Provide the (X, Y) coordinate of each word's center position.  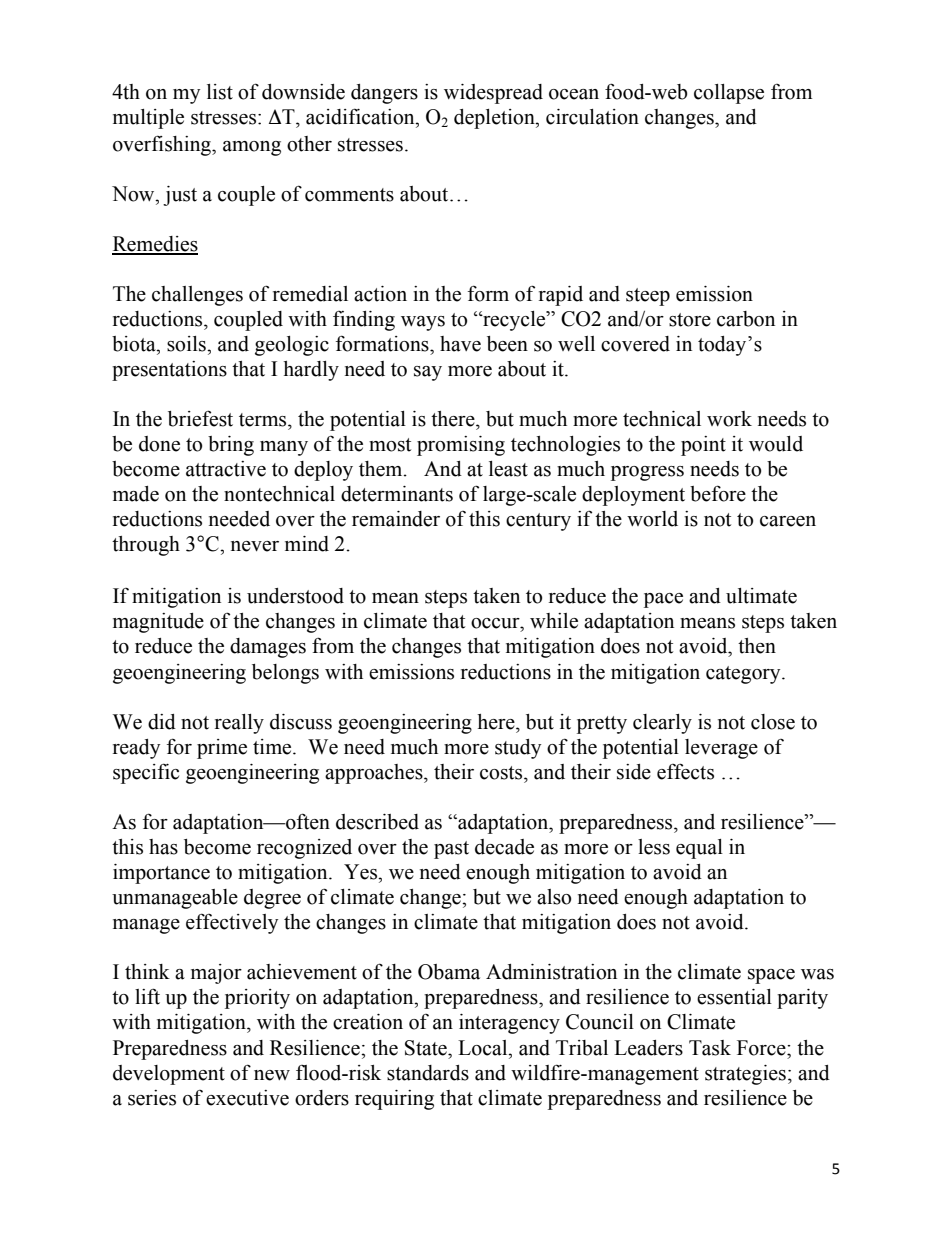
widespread (493, 94)
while (554, 621)
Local (484, 1048)
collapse (729, 94)
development (169, 1075)
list (220, 92)
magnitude (158, 623)
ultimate (761, 596)
